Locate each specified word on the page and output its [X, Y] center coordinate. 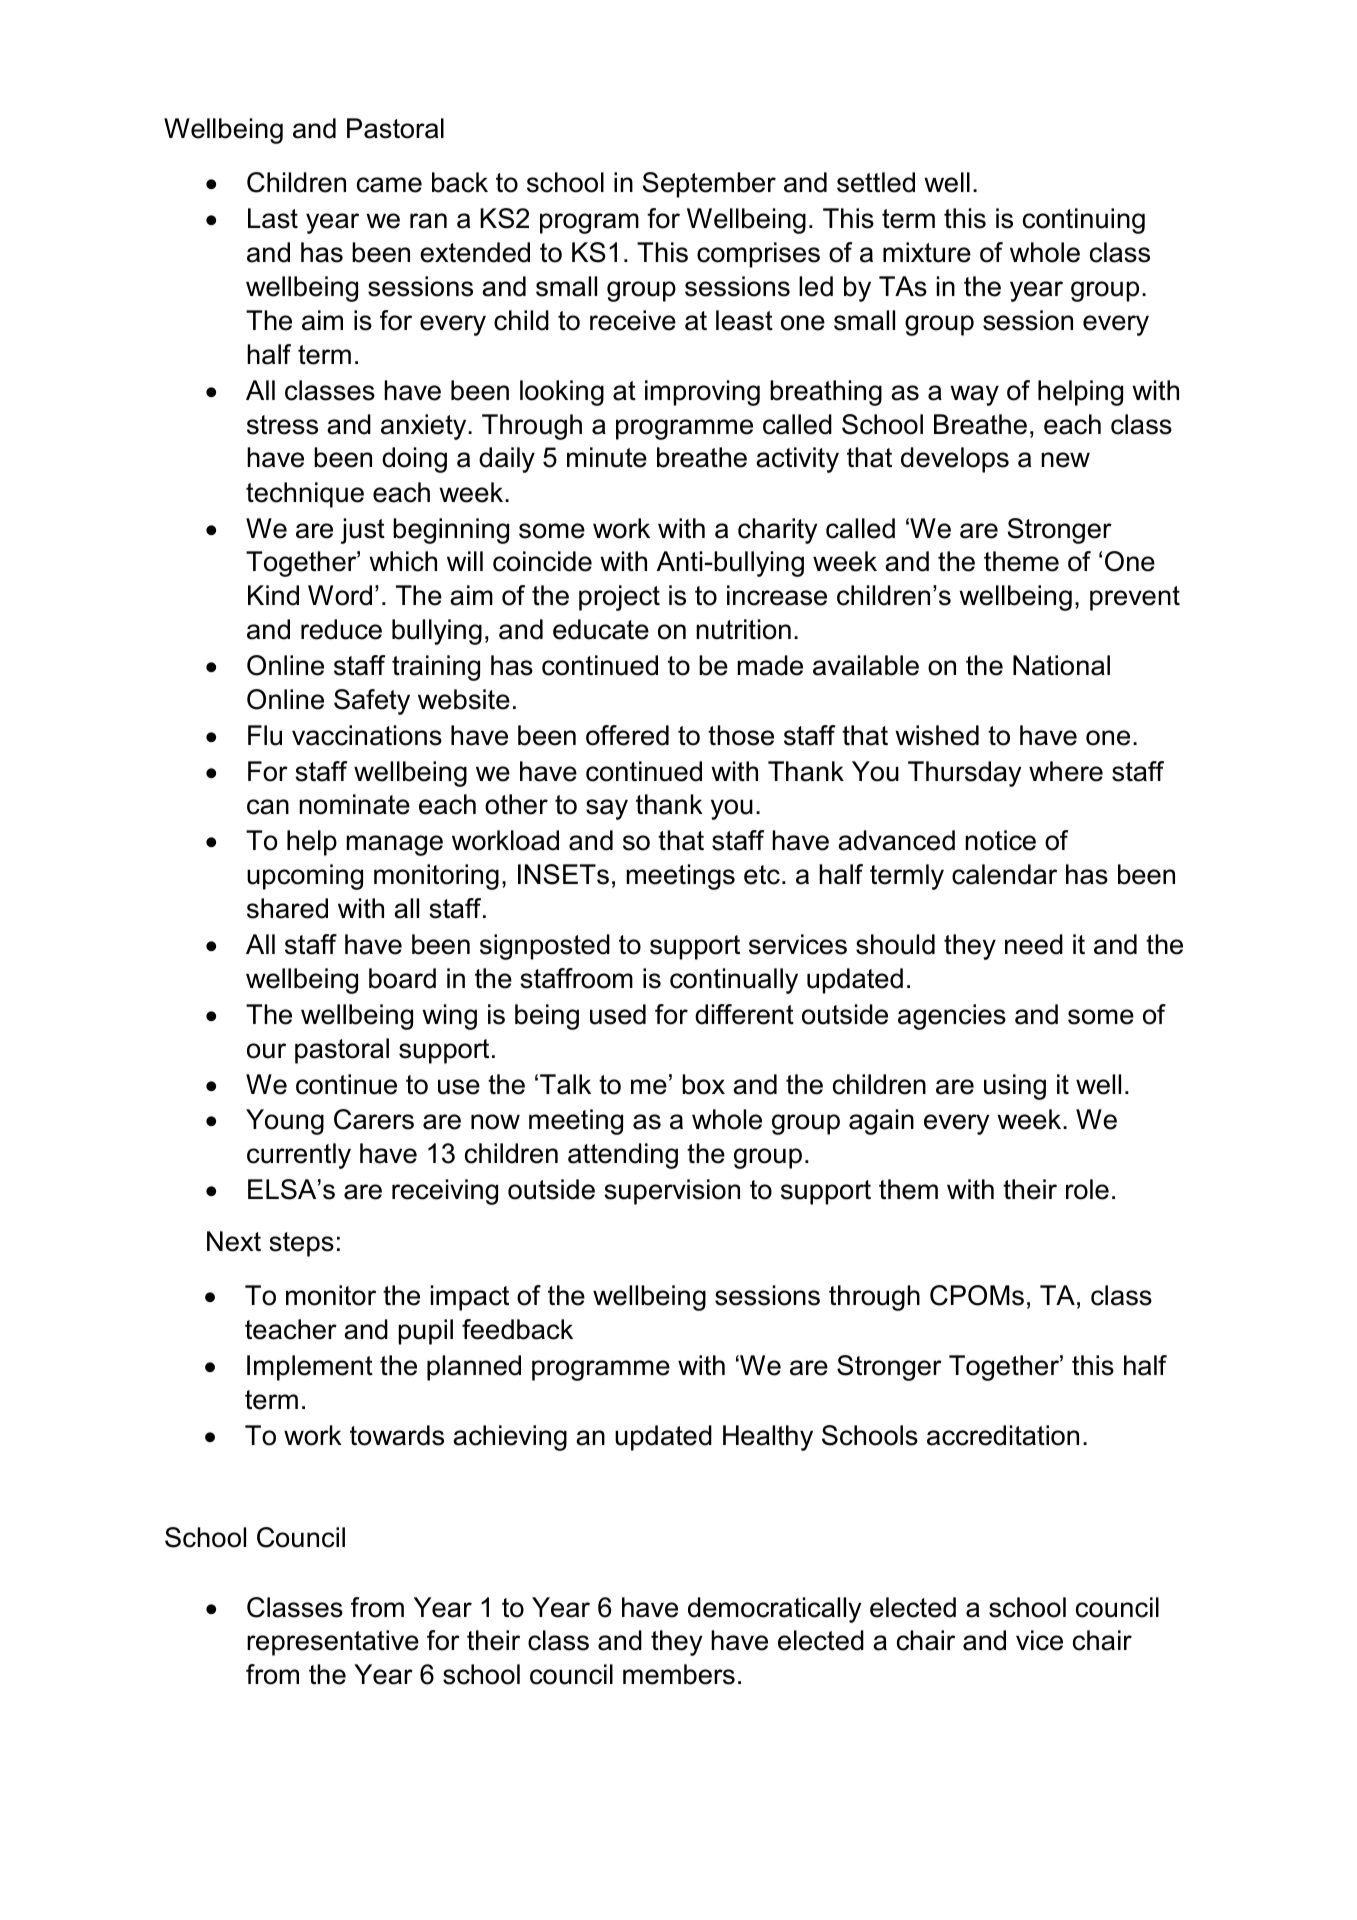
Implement [310, 1368]
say [607, 809]
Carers [374, 1119]
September [709, 185]
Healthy [768, 1438]
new [1065, 460]
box [703, 1084]
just [363, 531]
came [389, 185]
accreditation [1003, 1435]
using [1015, 1087]
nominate [354, 804]
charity [777, 531]
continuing [1084, 221]
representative [333, 1643]
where [1066, 771]
